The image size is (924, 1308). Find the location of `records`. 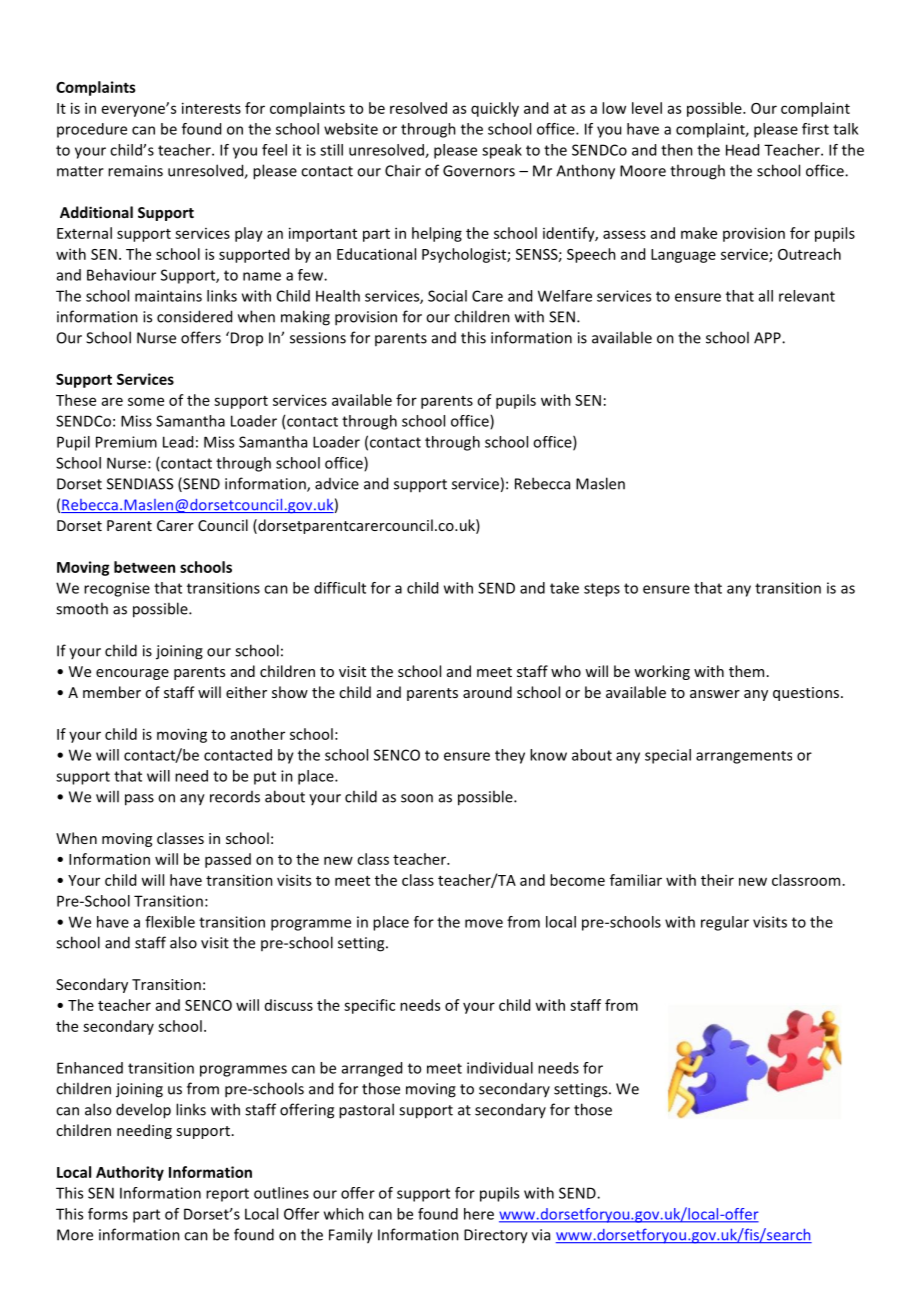

records is located at coordinates (235, 797).
